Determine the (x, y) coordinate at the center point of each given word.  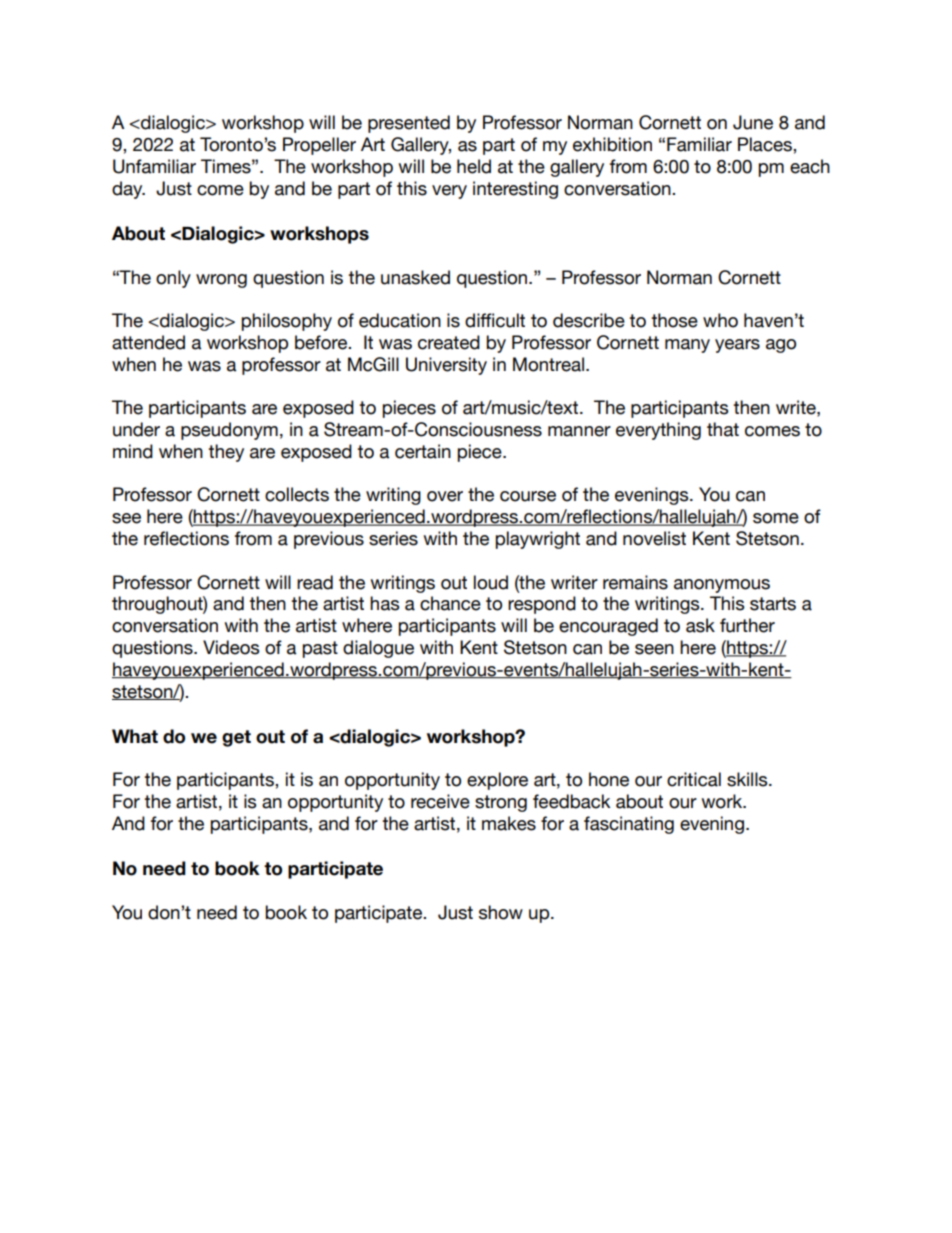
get (236, 738)
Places (766, 144)
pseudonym (229, 431)
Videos (231, 647)
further (747, 625)
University (446, 366)
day (128, 190)
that (723, 429)
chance (450, 603)
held (474, 166)
